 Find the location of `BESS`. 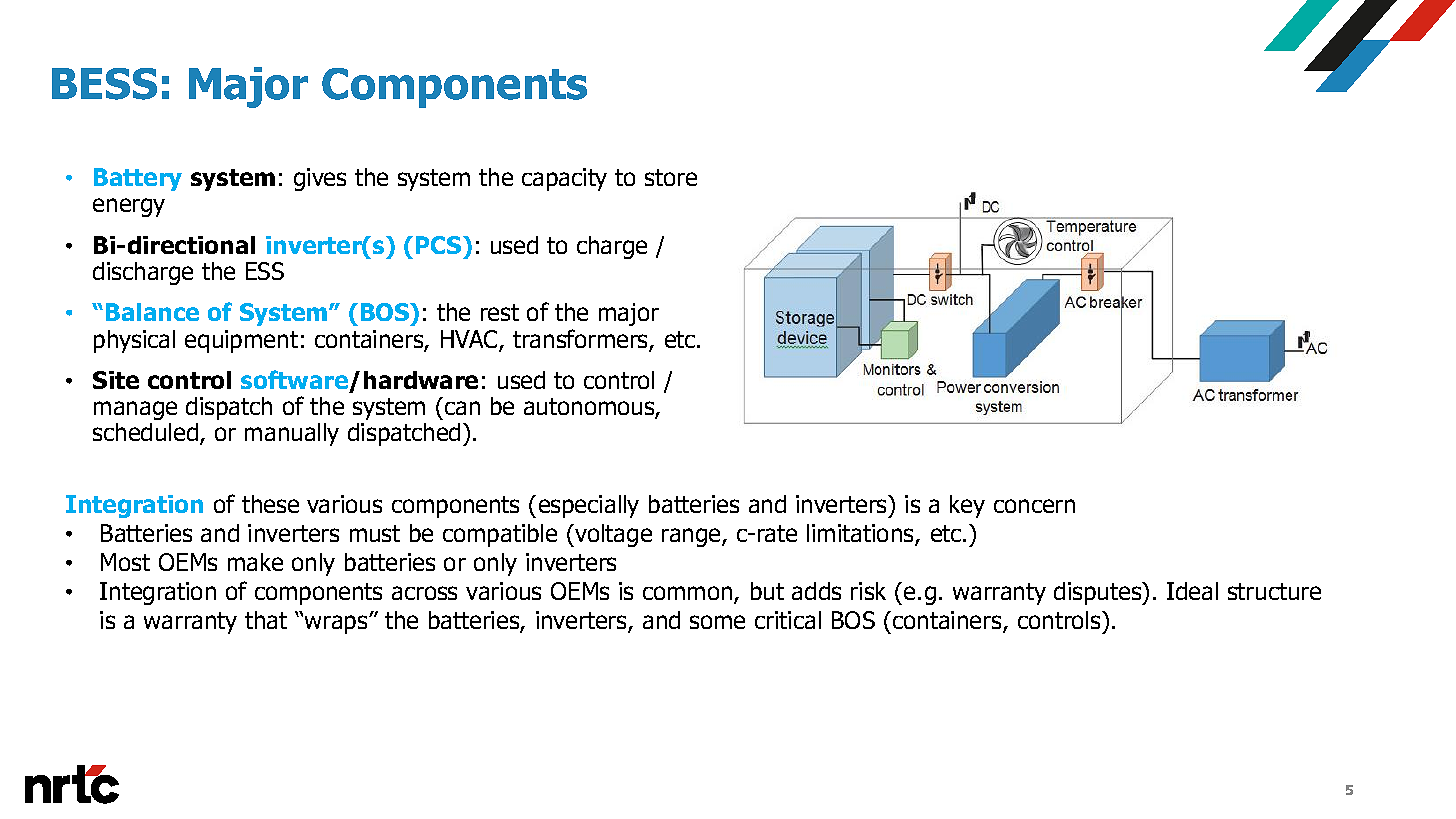

BESS is located at coordinates (104, 84).
